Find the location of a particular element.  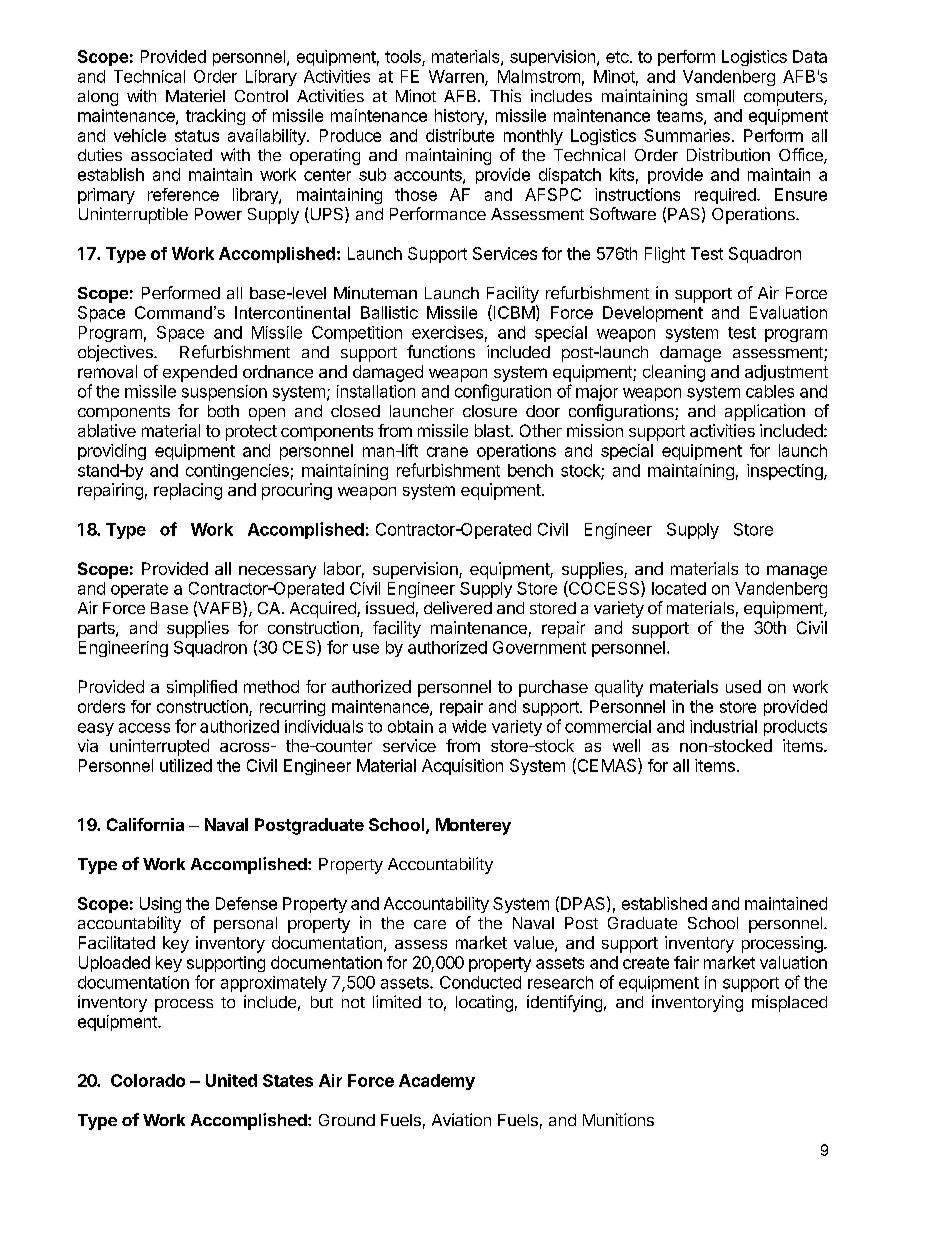

small is located at coordinates (715, 96).
